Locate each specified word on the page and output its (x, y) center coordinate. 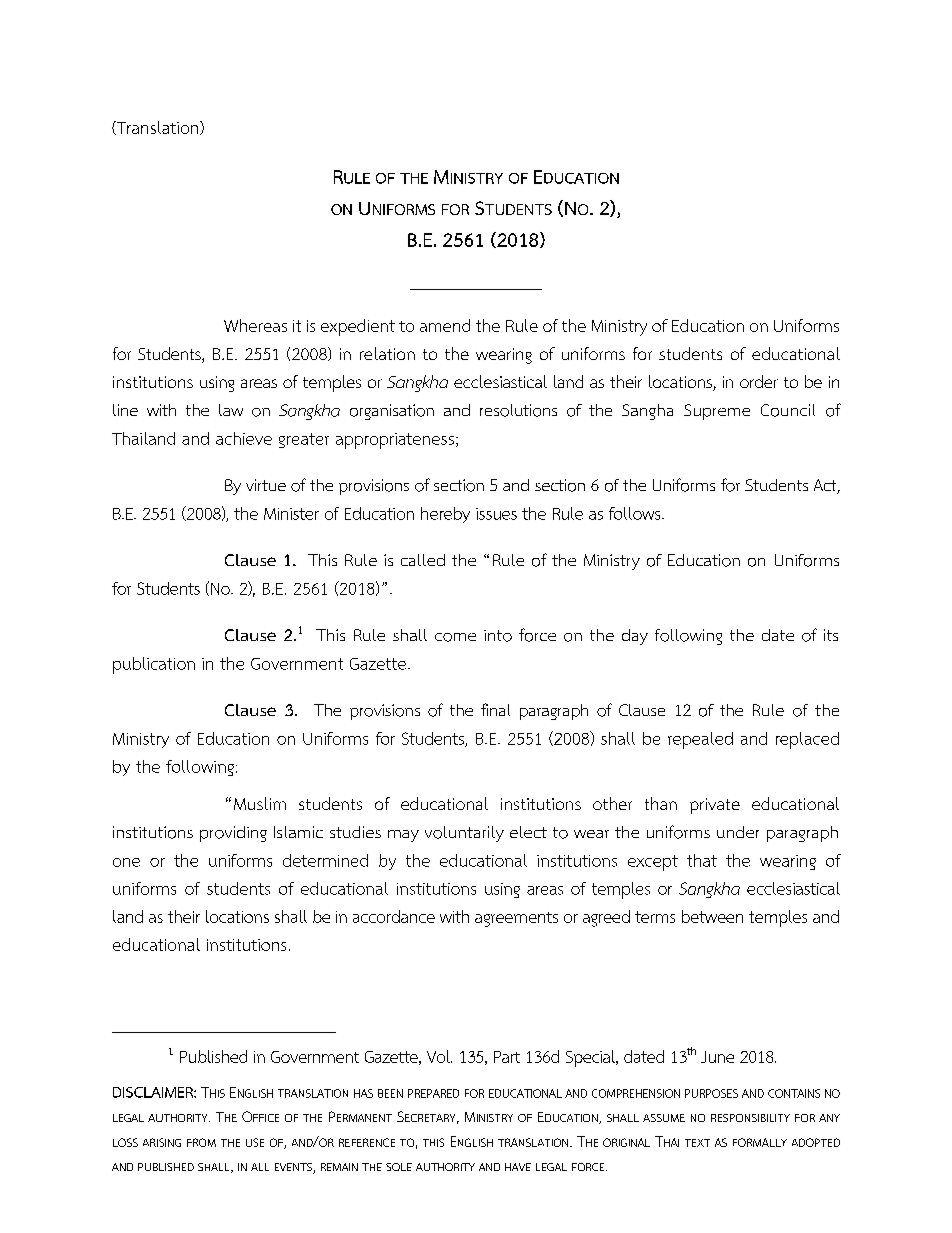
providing (233, 834)
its (831, 635)
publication (154, 665)
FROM (201, 1142)
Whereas (255, 325)
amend (445, 325)
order (759, 381)
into (498, 636)
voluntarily (464, 834)
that (702, 860)
